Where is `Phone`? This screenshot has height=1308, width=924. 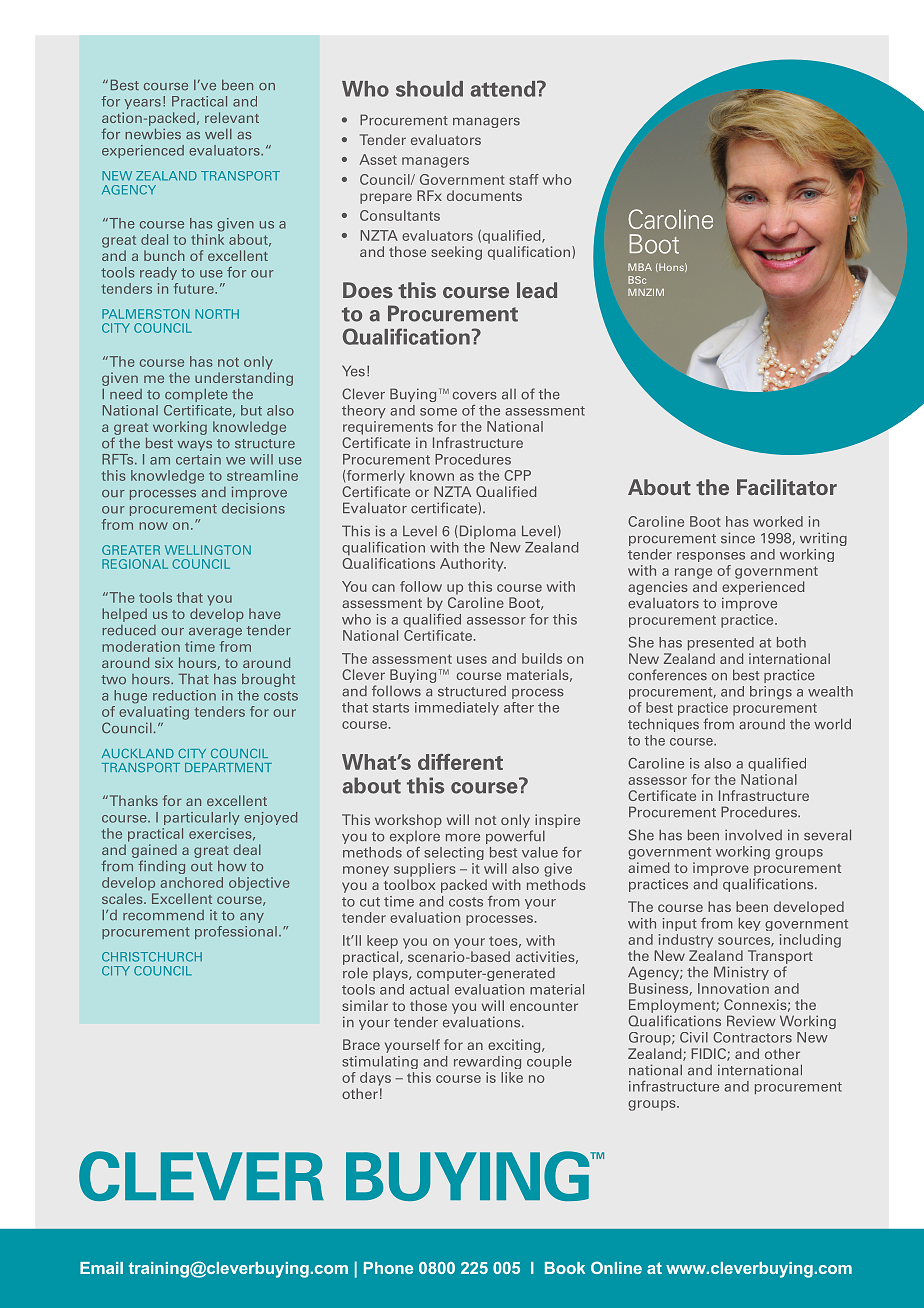 Phone is located at coordinates (388, 1268).
